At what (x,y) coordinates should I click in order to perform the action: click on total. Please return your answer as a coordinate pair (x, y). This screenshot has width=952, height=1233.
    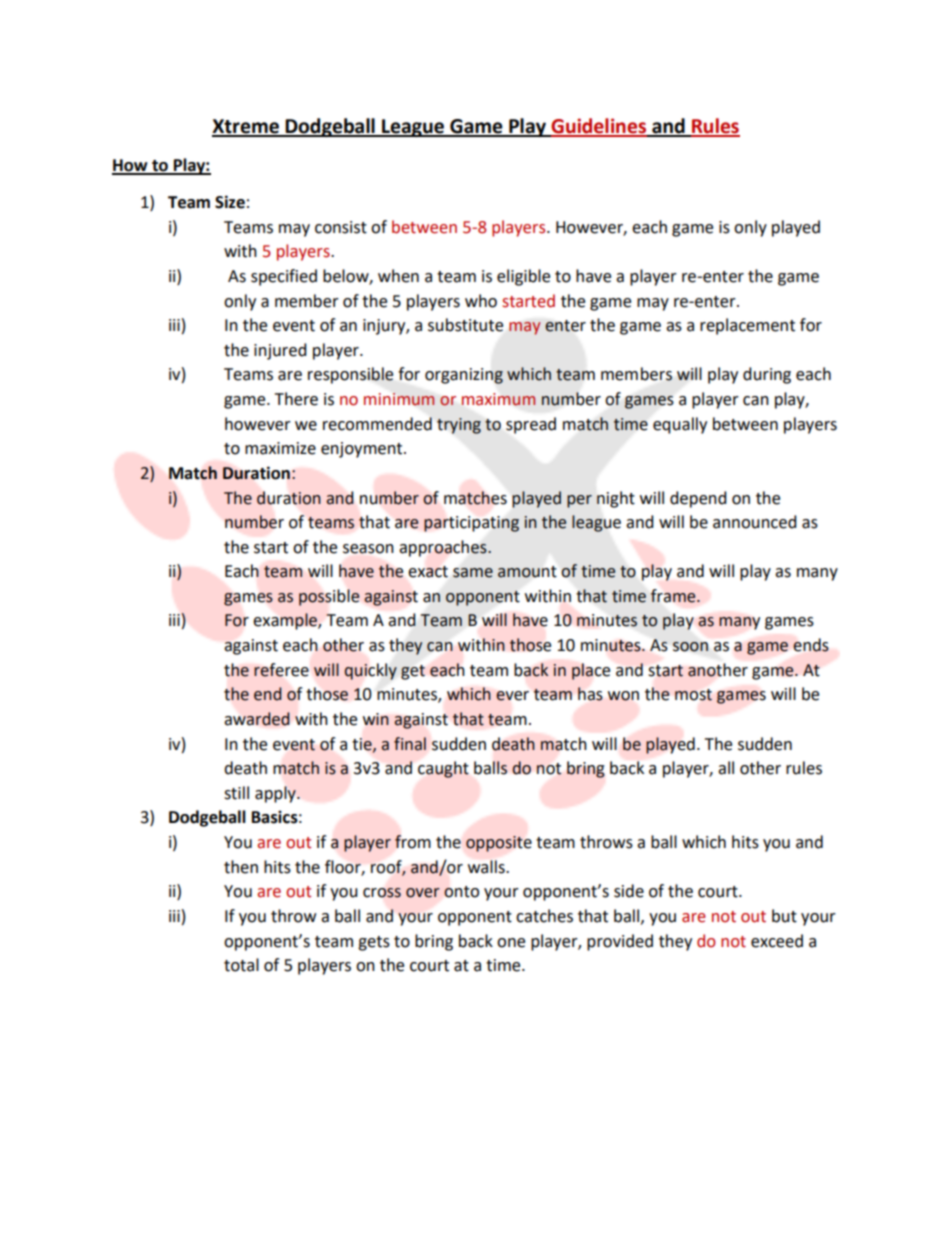
    Looking at the image, I should click on (241, 965).
